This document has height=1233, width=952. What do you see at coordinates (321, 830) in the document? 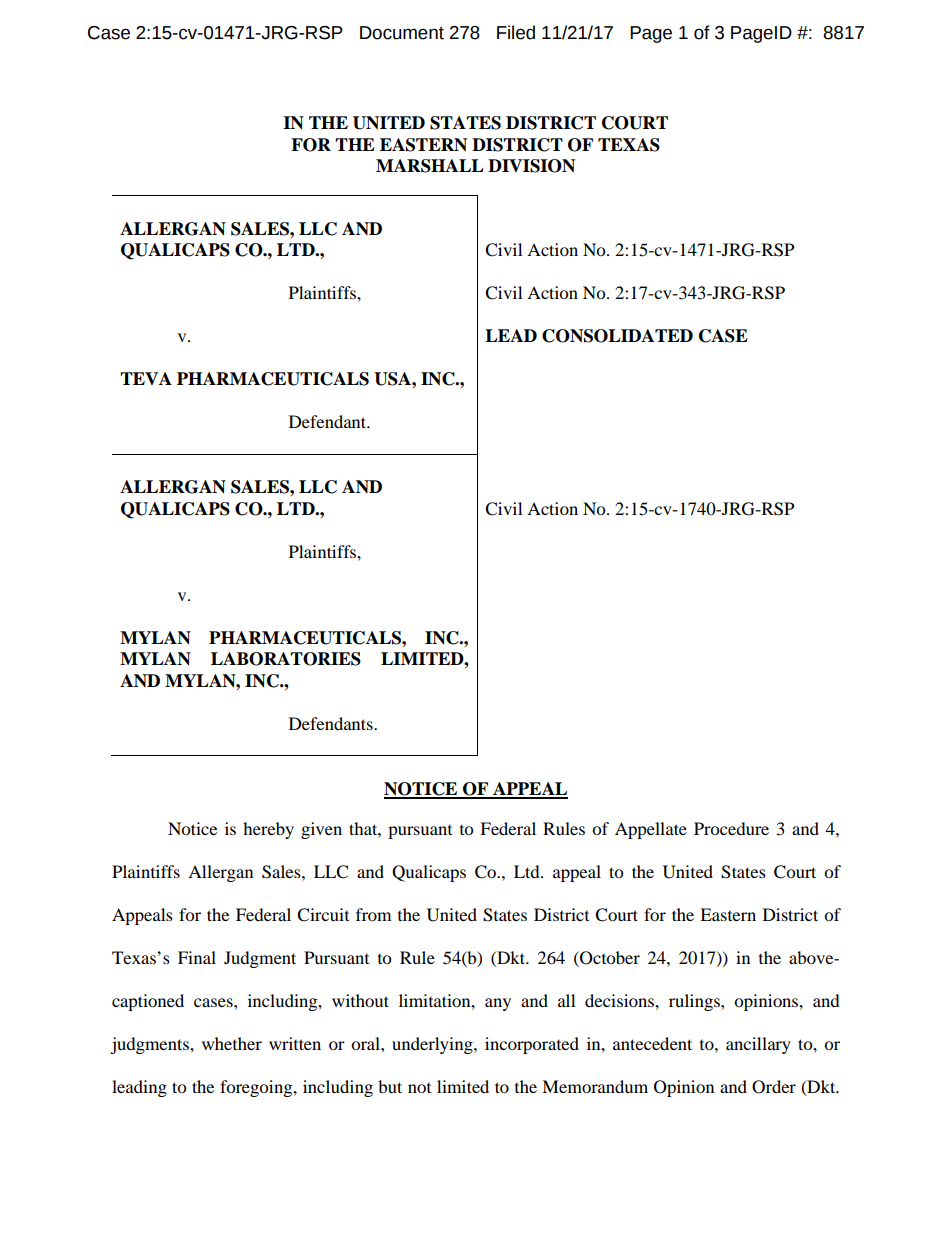
I see `given` at bounding box center [321, 830].
